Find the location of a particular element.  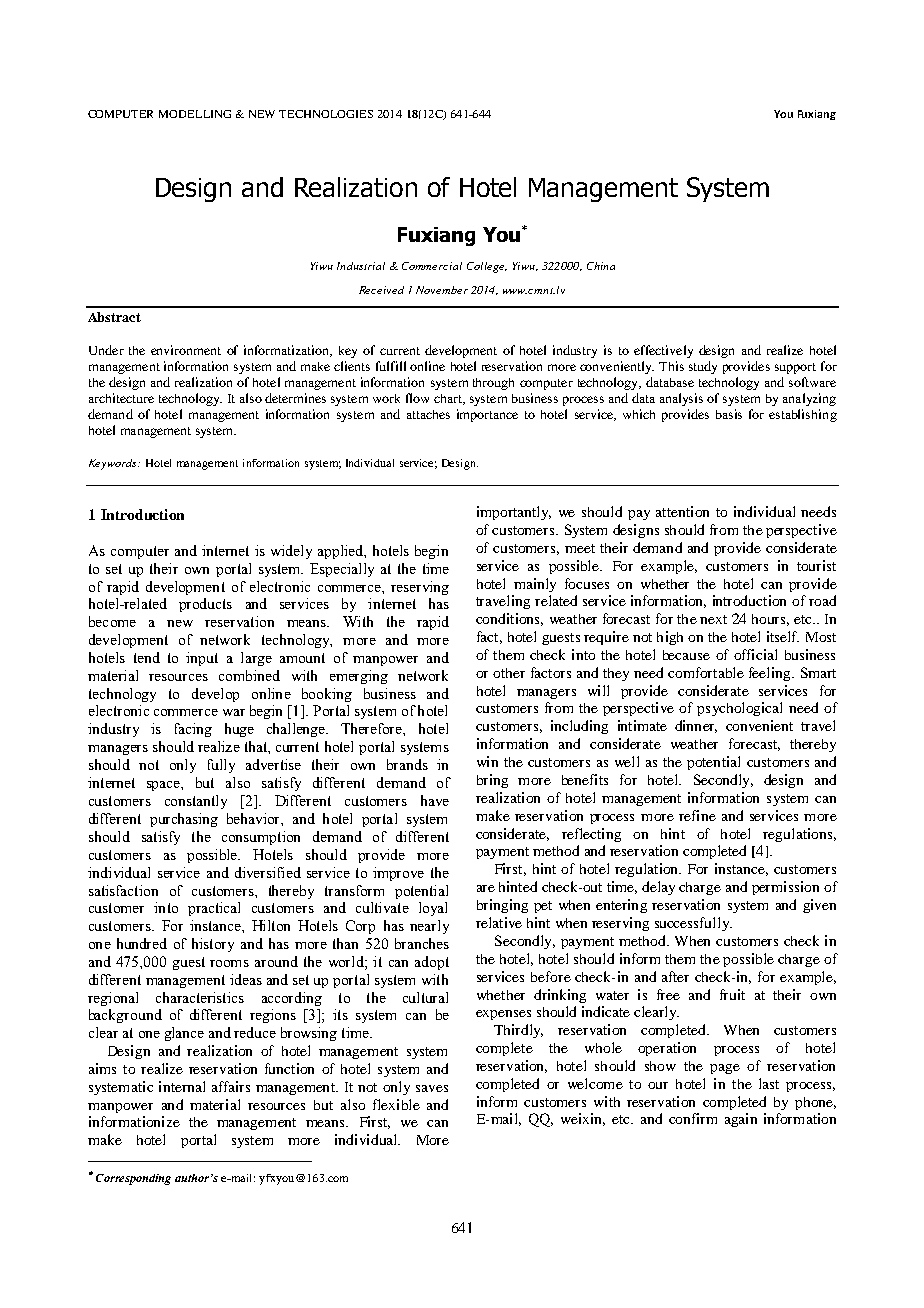

China is located at coordinates (601, 266).
